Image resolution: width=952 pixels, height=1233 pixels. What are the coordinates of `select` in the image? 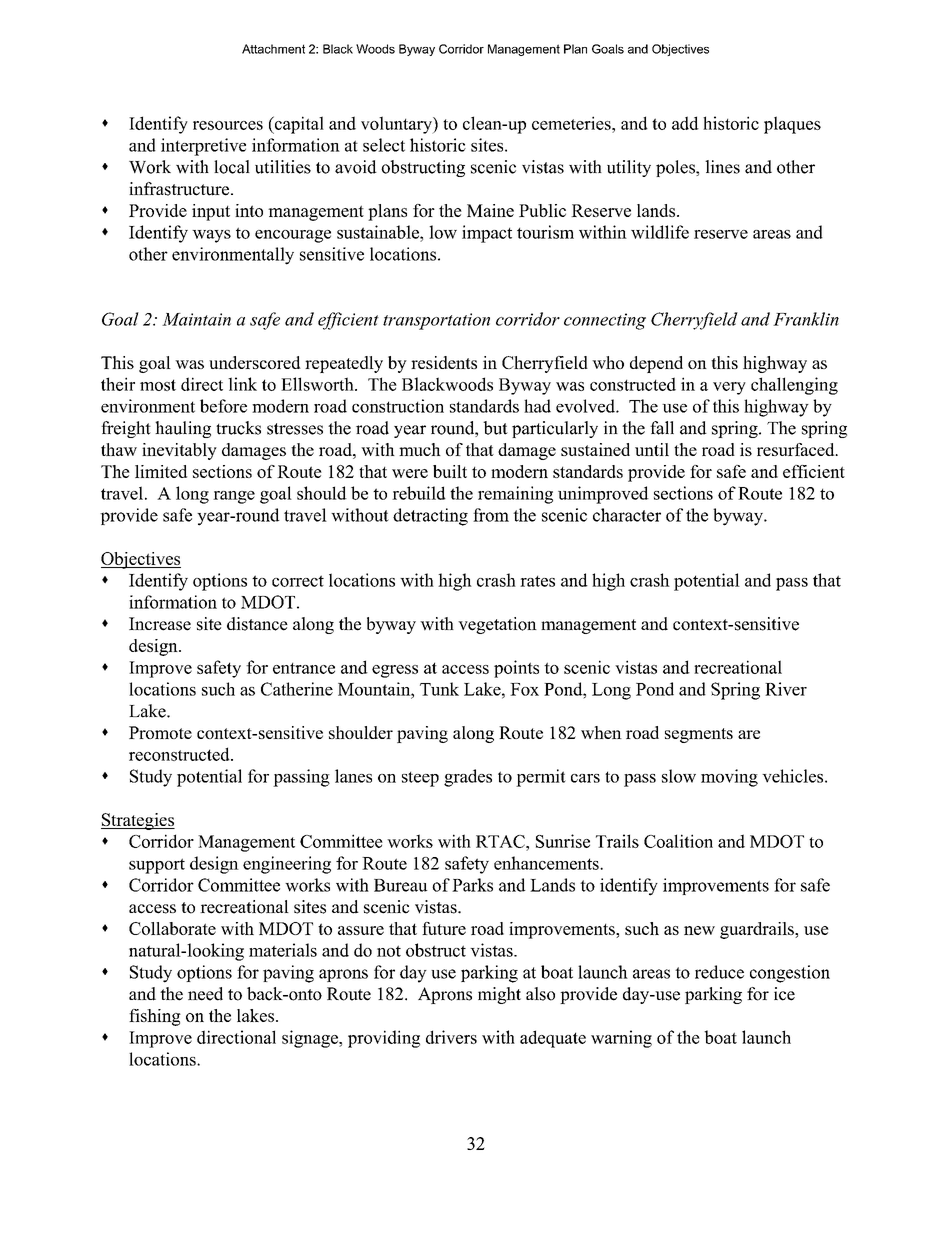 It's located at (384, 145).
